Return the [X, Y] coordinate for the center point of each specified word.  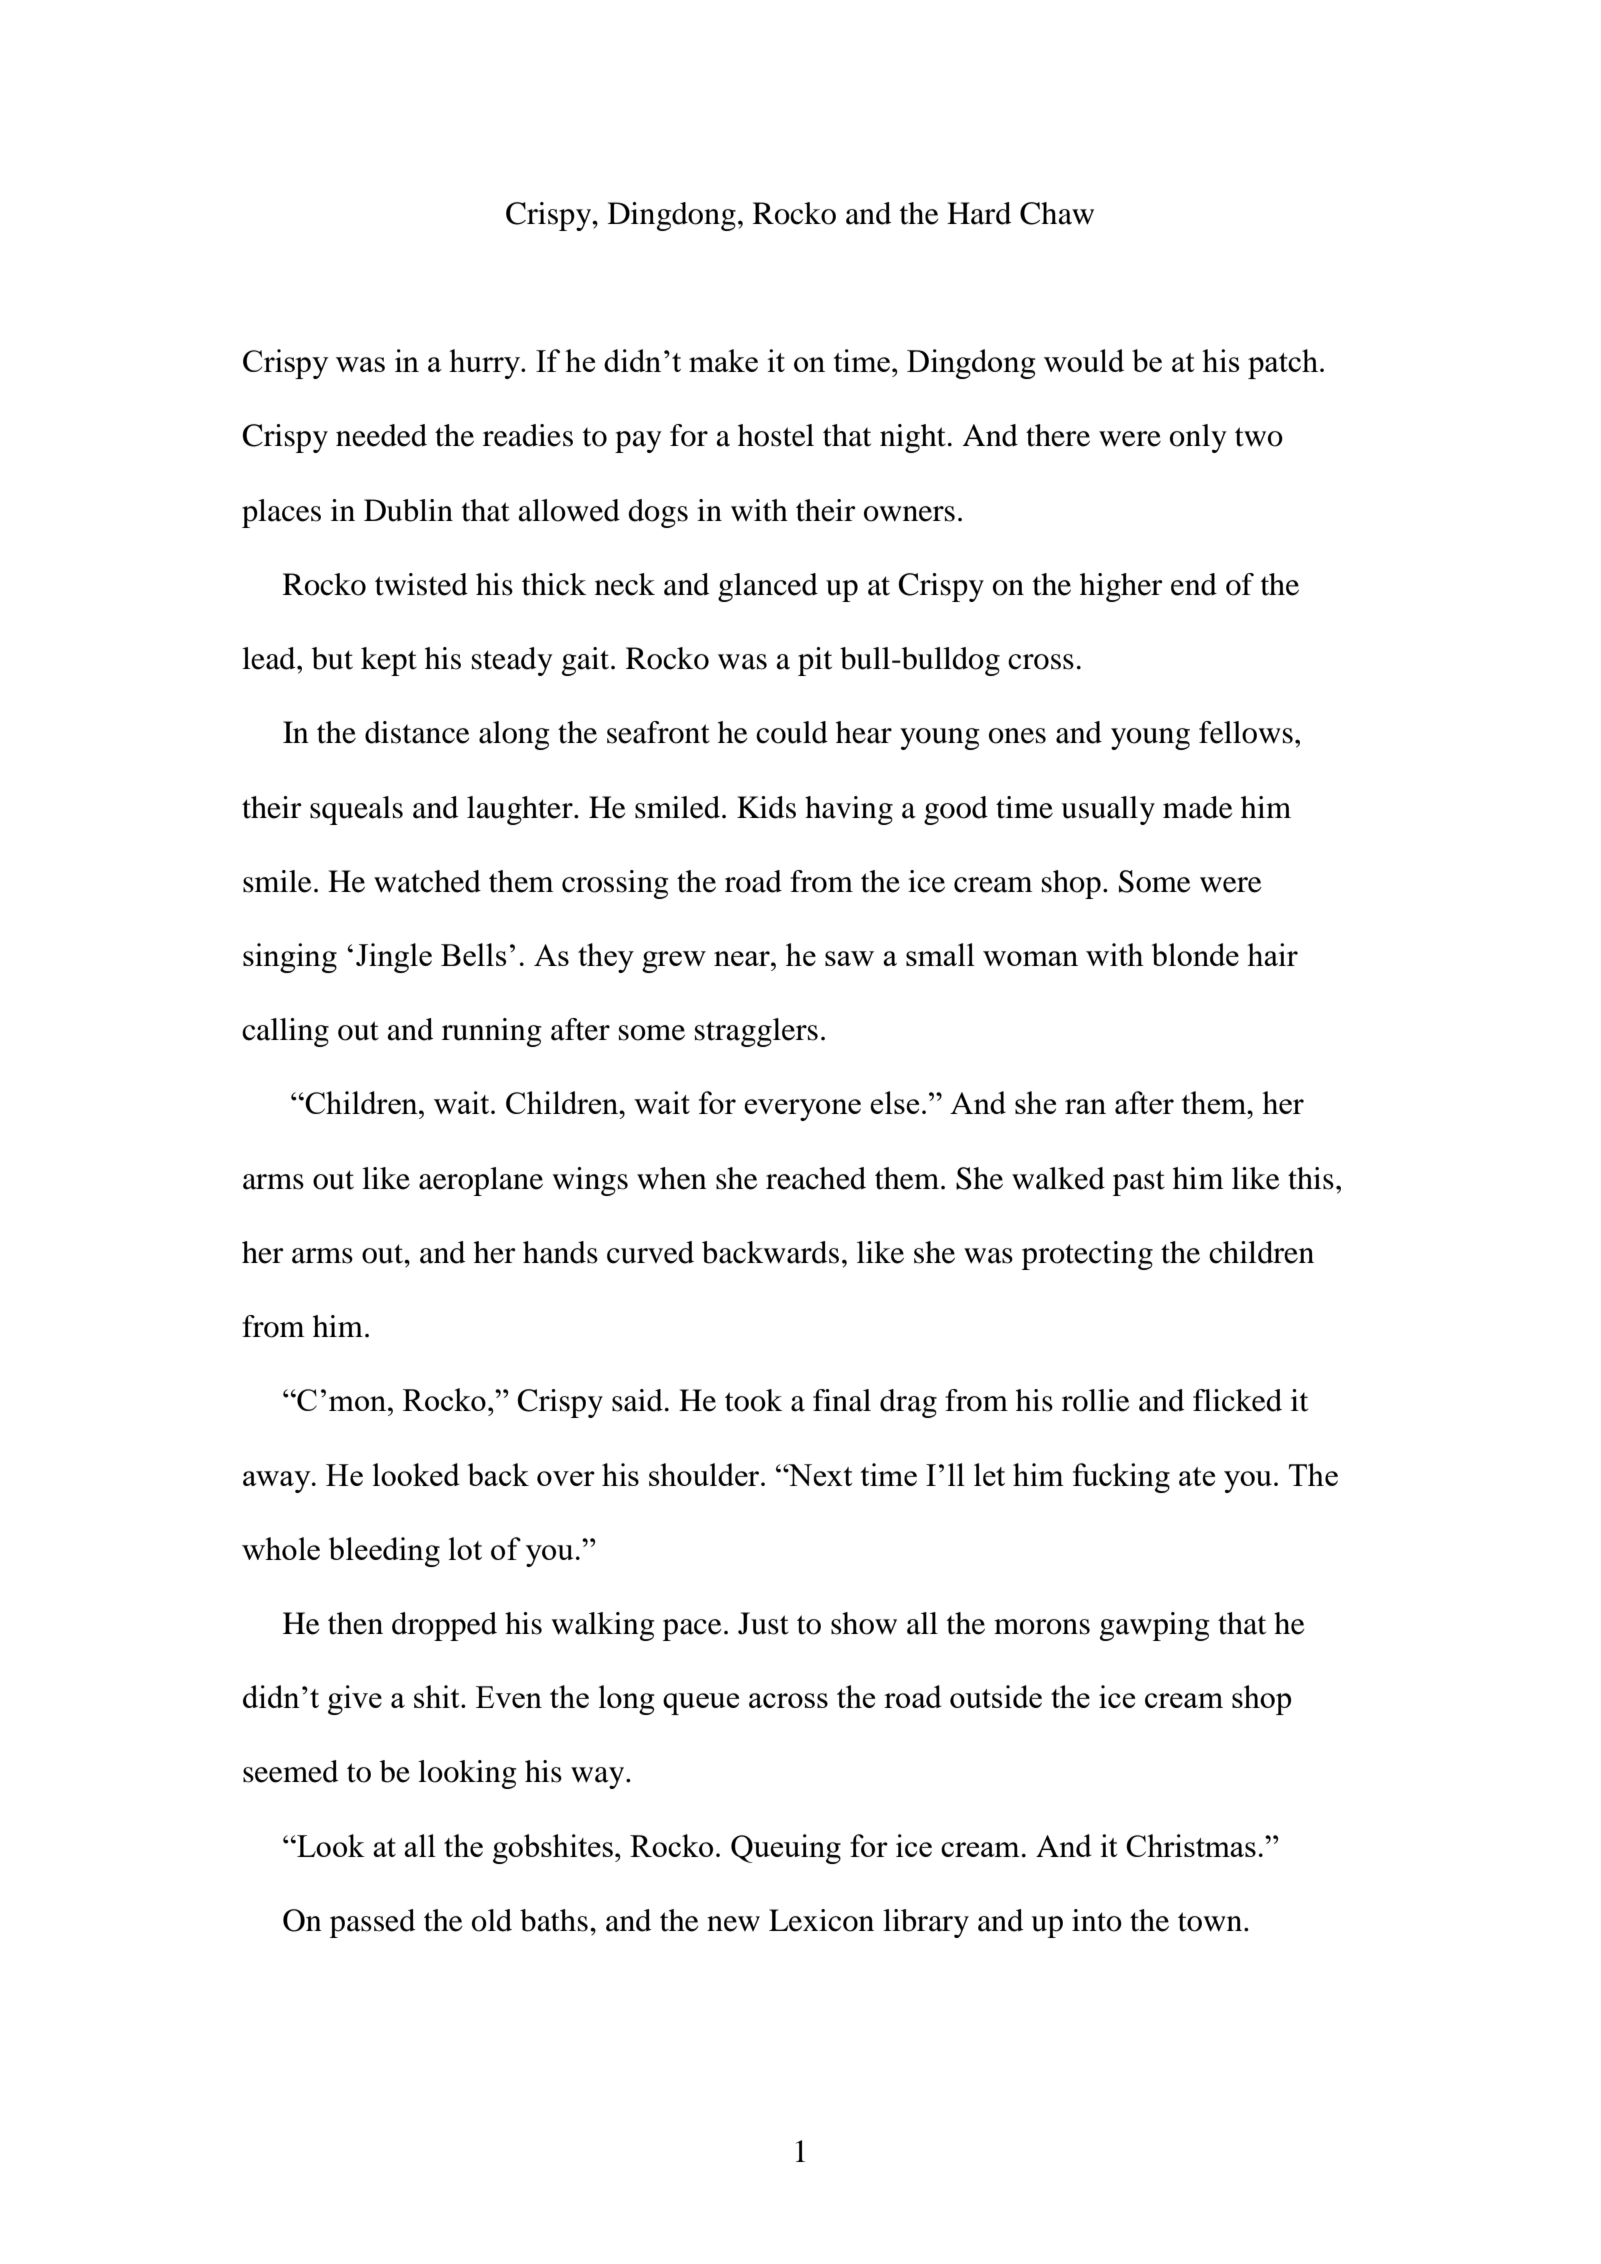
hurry [485, 364]
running [492, 1032]
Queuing [786, 1849]
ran [1085, 1106]
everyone [802, 1110]
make [723, 360]
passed [372, 1923]
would [1084, 360]
